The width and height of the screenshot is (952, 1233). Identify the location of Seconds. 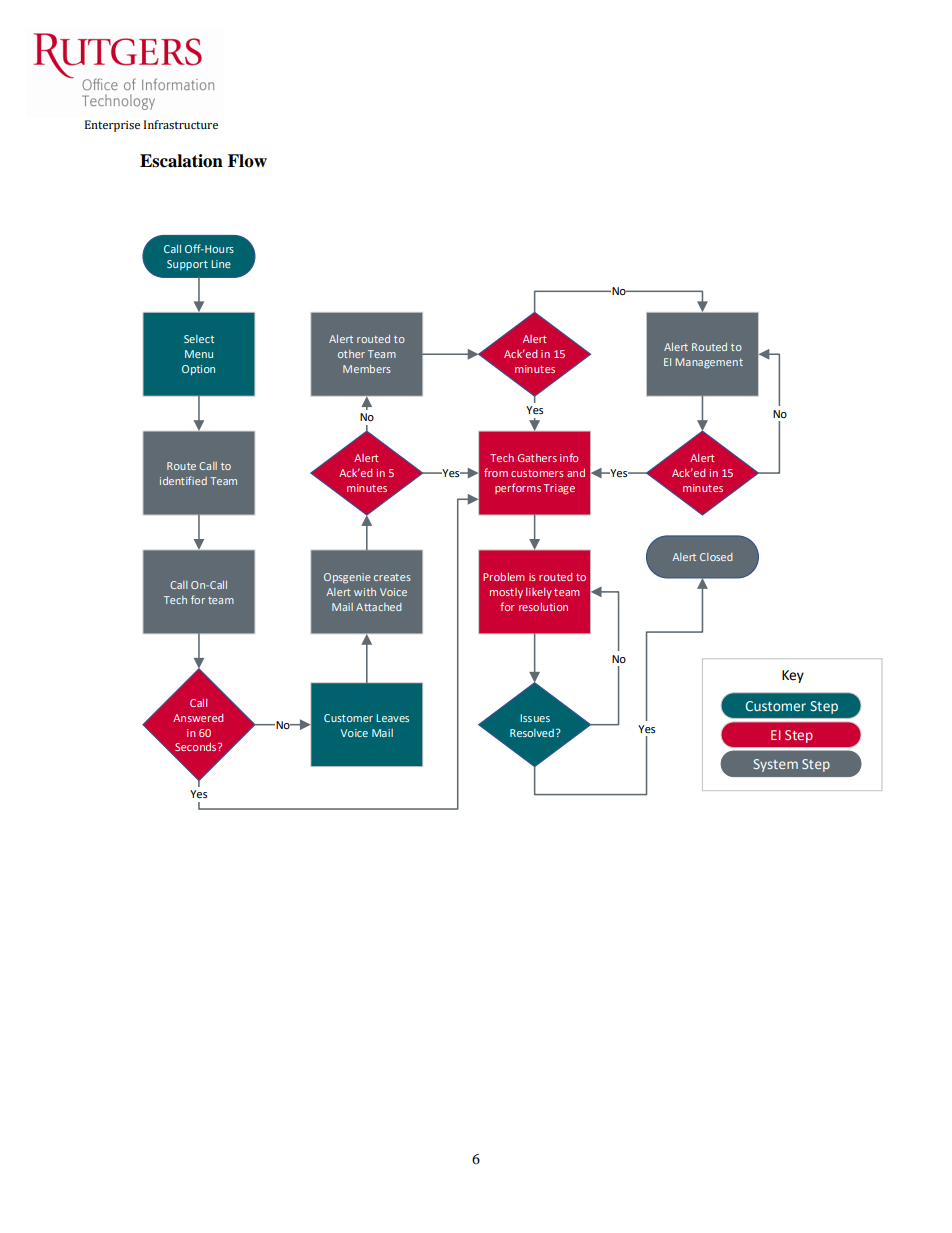
(197, 747).
